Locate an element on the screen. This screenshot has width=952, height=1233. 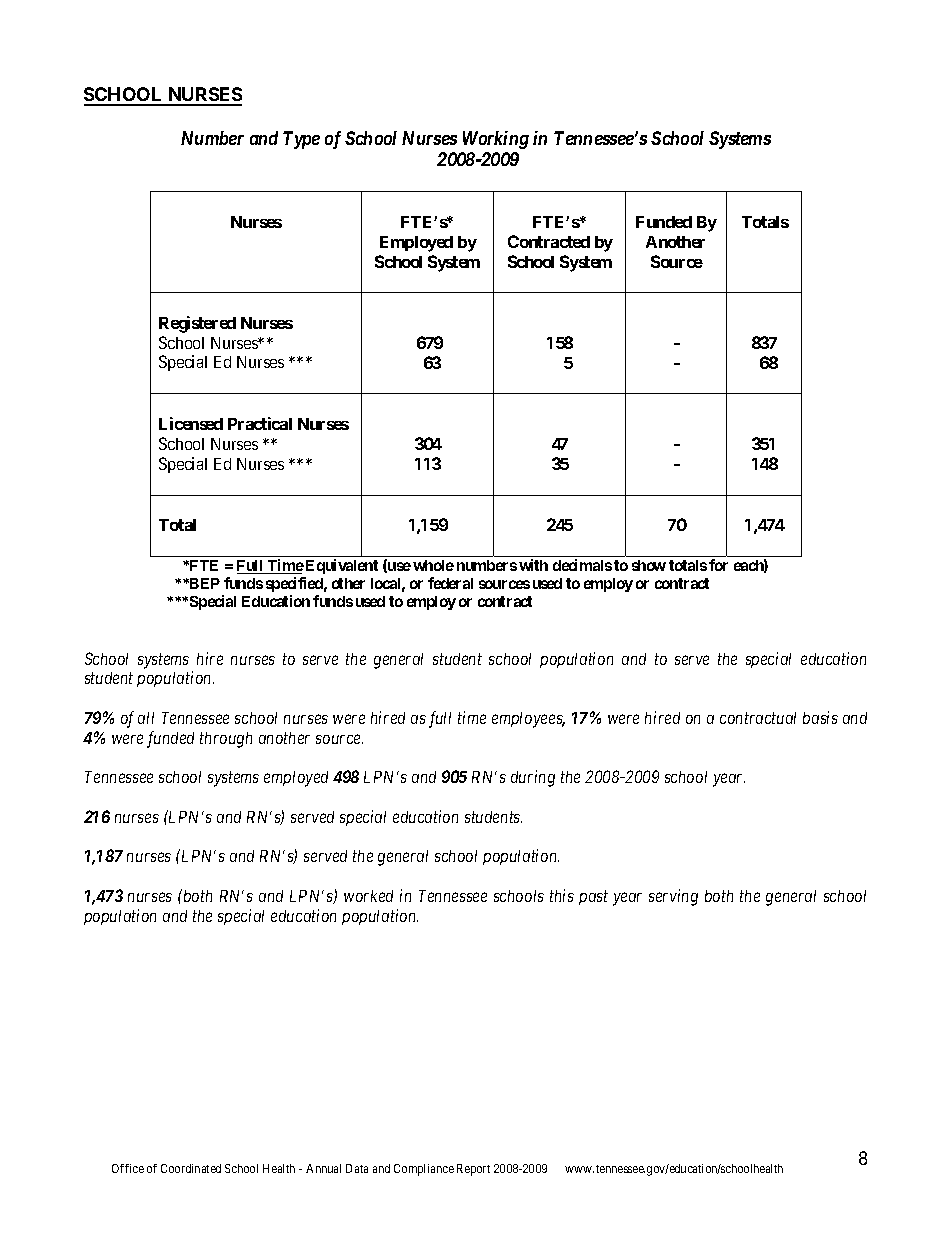
during is located at coordinates (533, 778).
